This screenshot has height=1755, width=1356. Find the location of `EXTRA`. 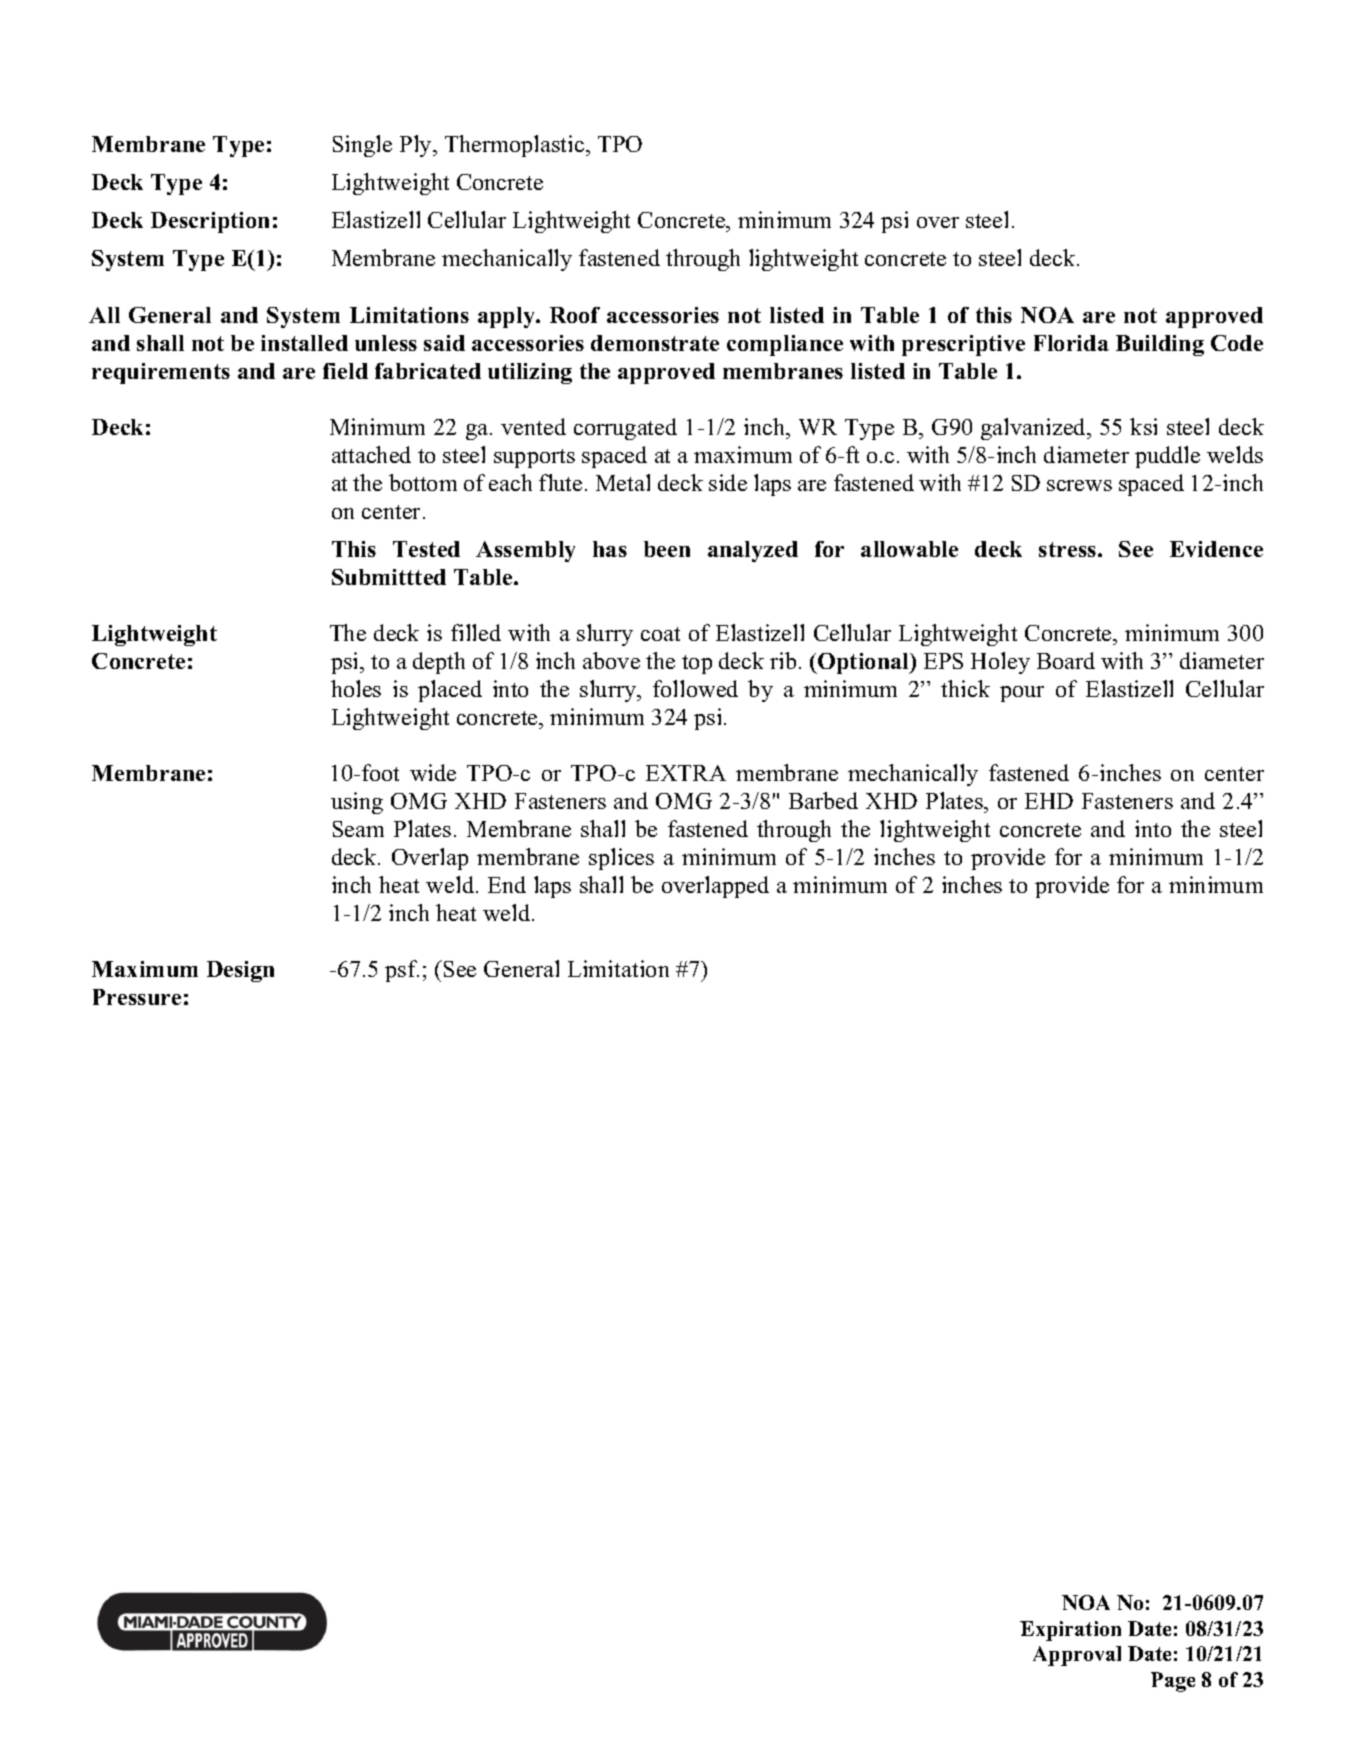

EXTRA is located at coordinates (686, 773).
